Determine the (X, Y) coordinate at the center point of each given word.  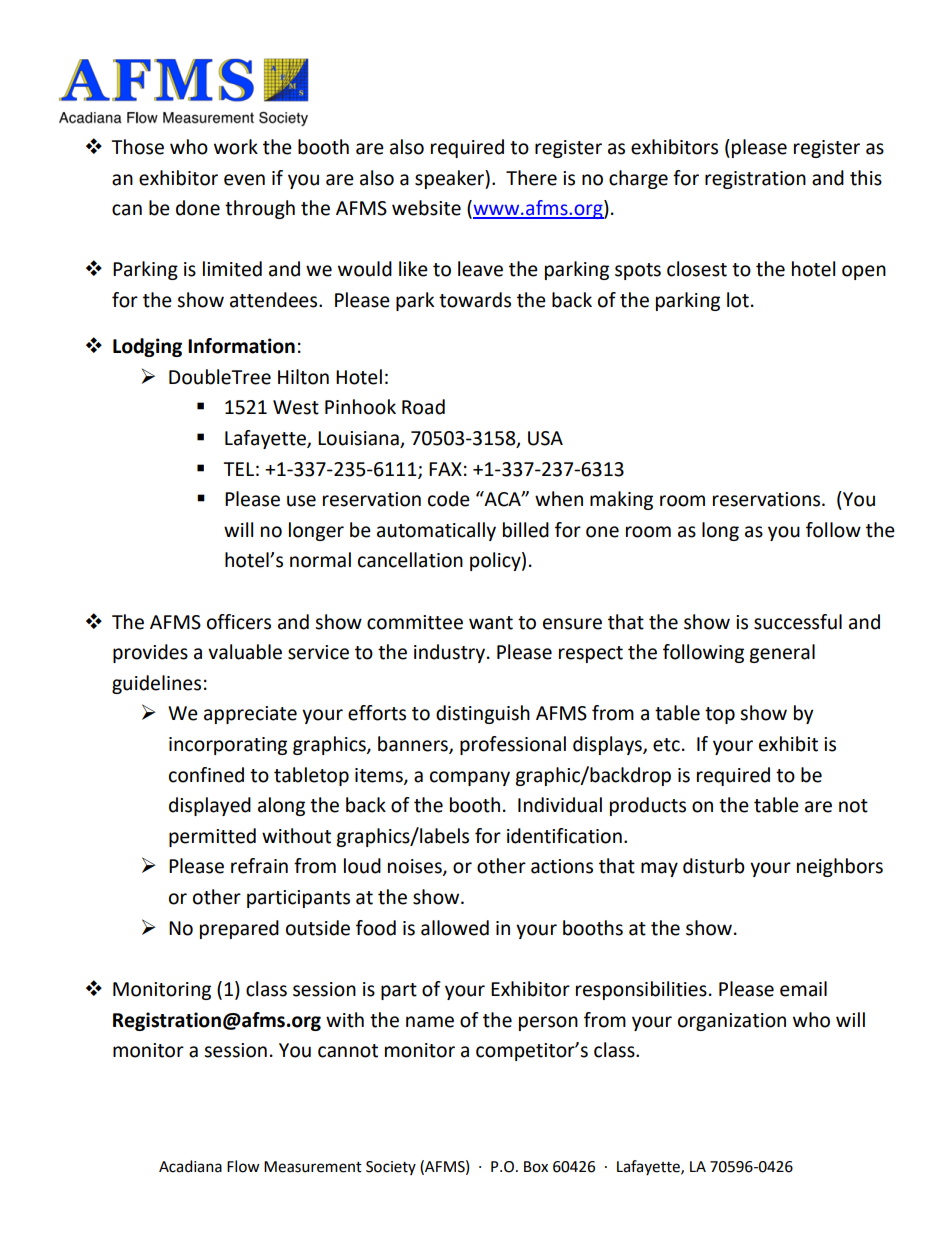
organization (732, 1022)
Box (536, 1167)
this (866, 178)
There (531, 178)
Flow (243, 1166)
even (244, 180)
